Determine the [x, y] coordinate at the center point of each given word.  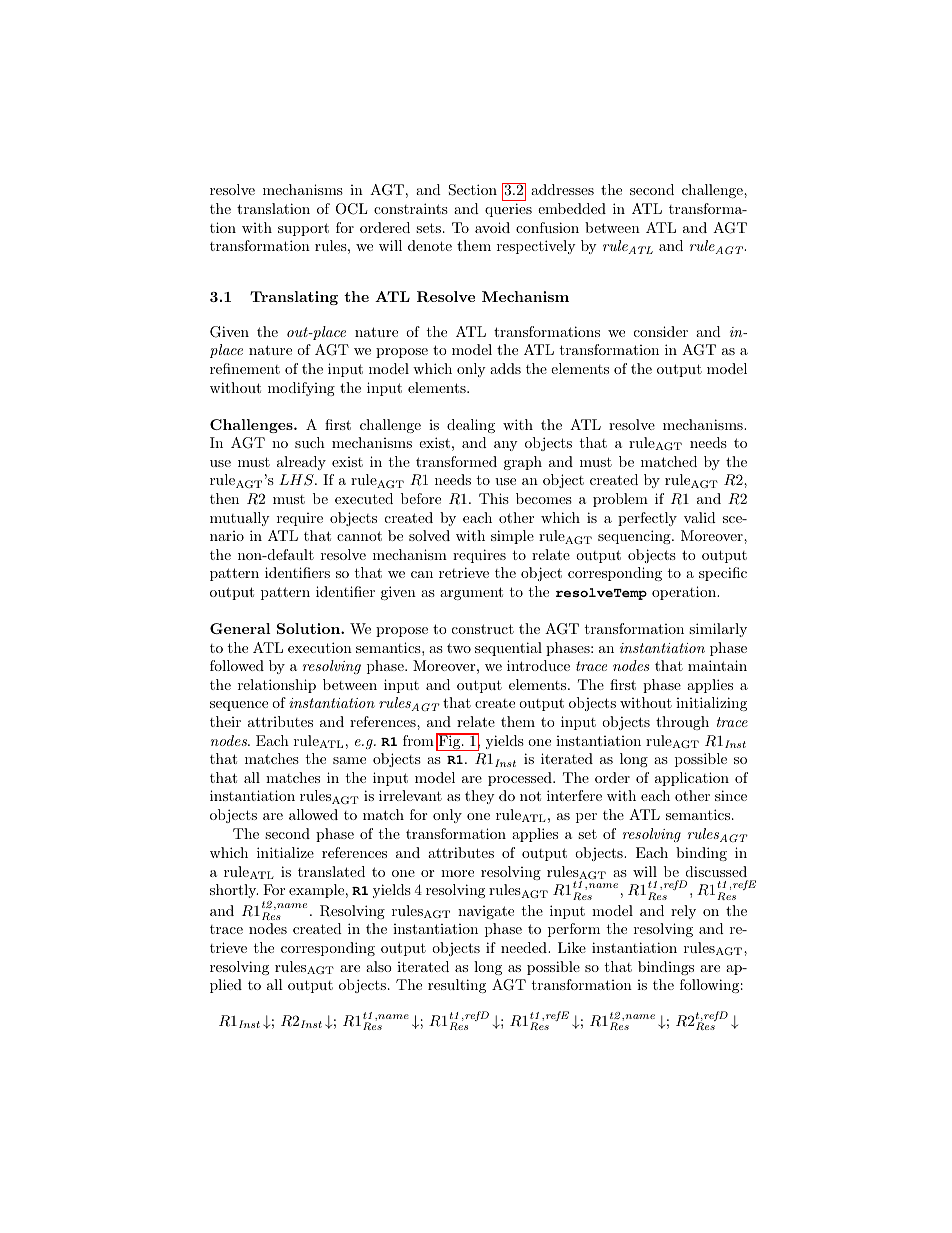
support [303, 229]
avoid [492, 227]
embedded [572, 208]
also [379, 966]
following [709, 986]
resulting [457, 986]
